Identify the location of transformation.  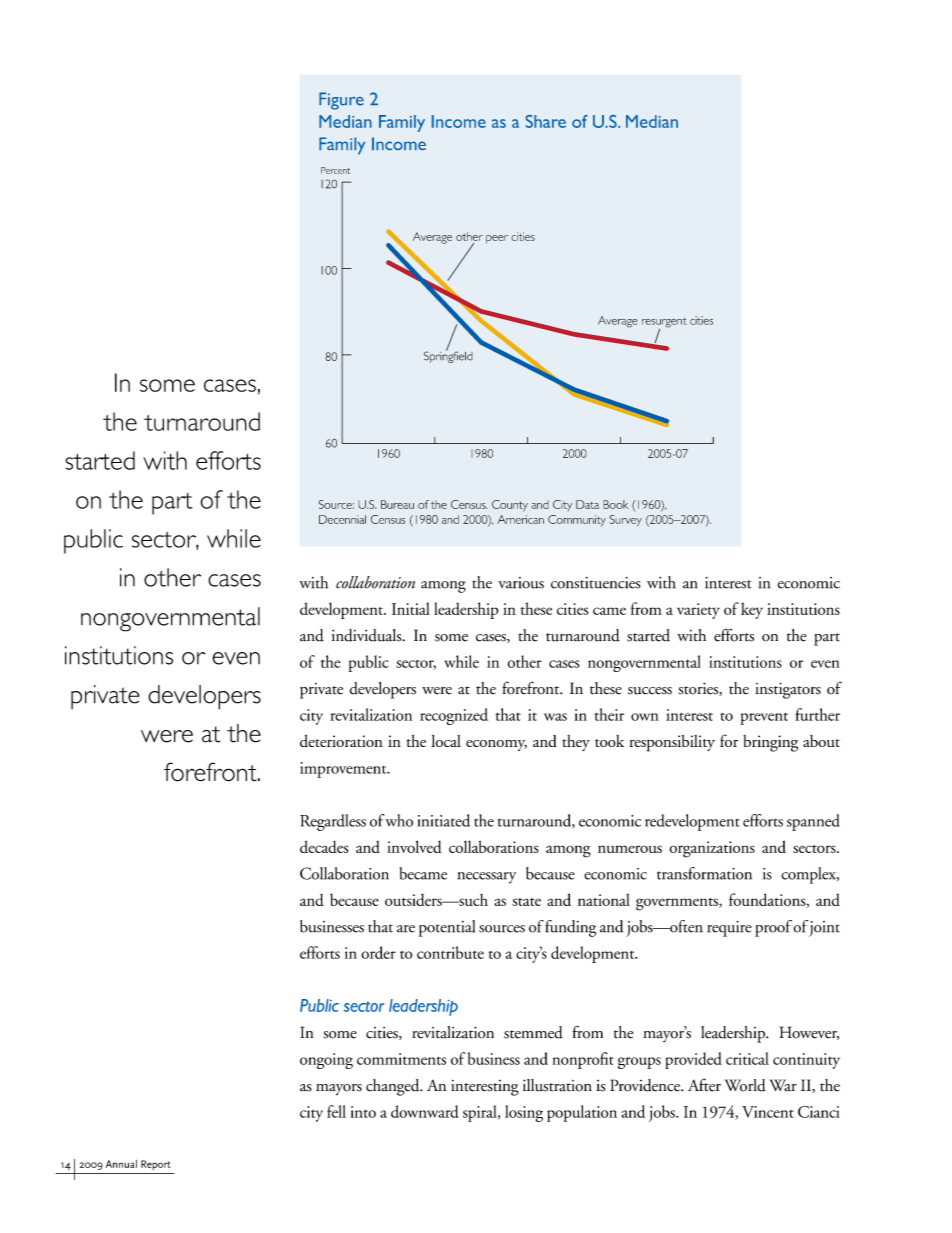
(704, 873).
